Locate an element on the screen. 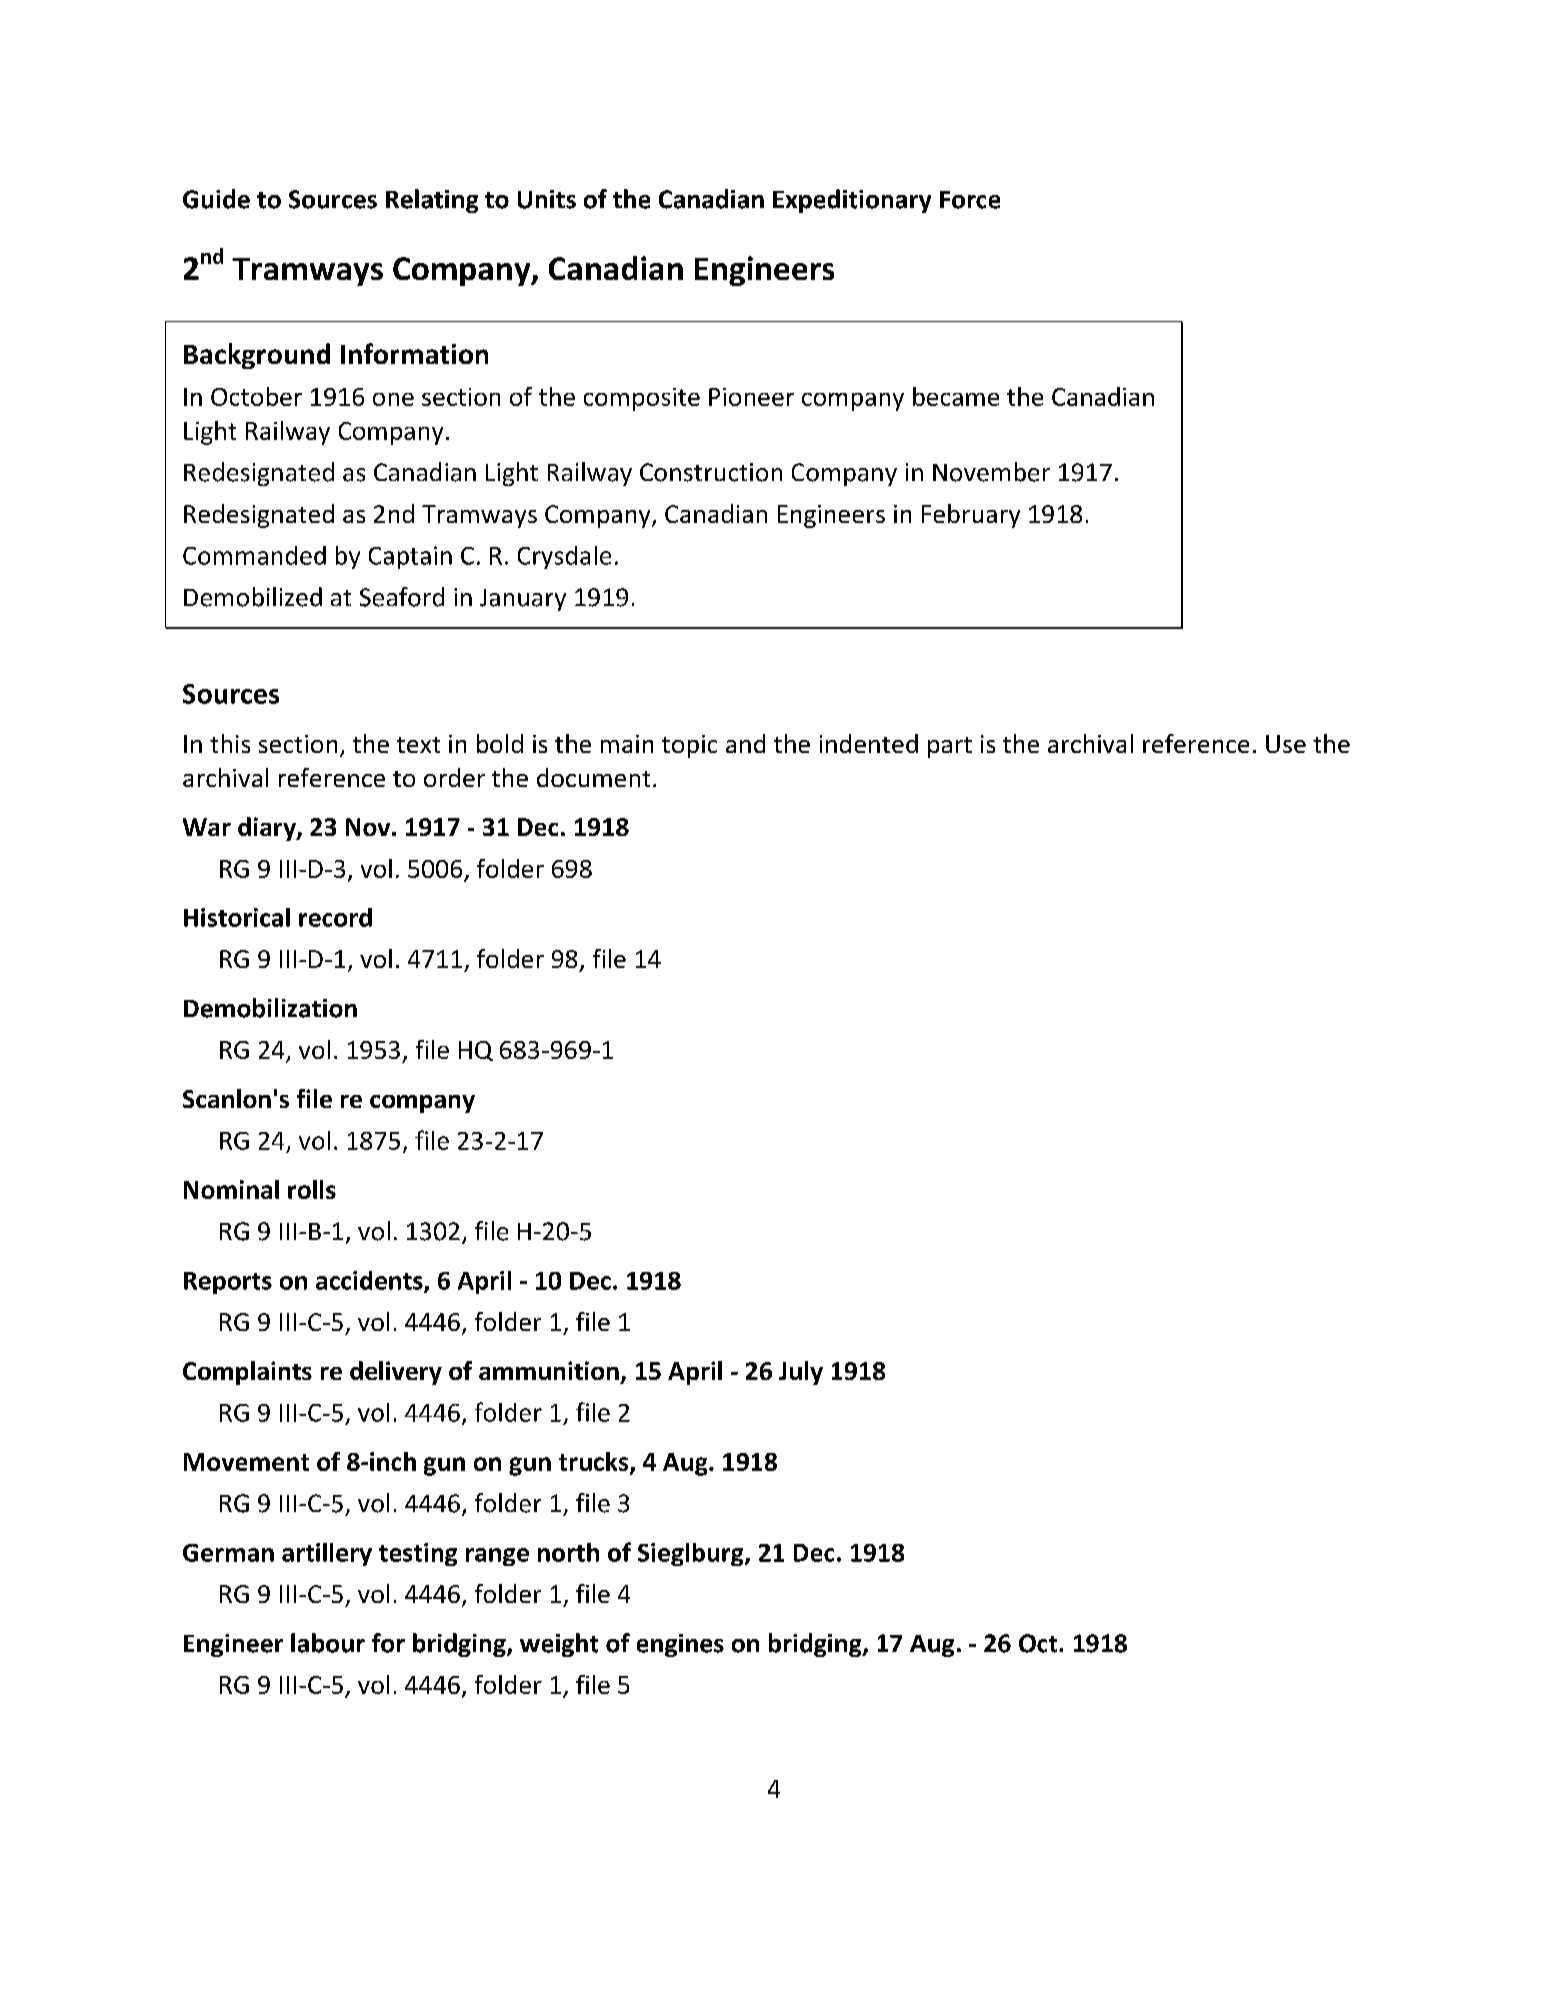  accidents is located at coordinates (370, 1281).
